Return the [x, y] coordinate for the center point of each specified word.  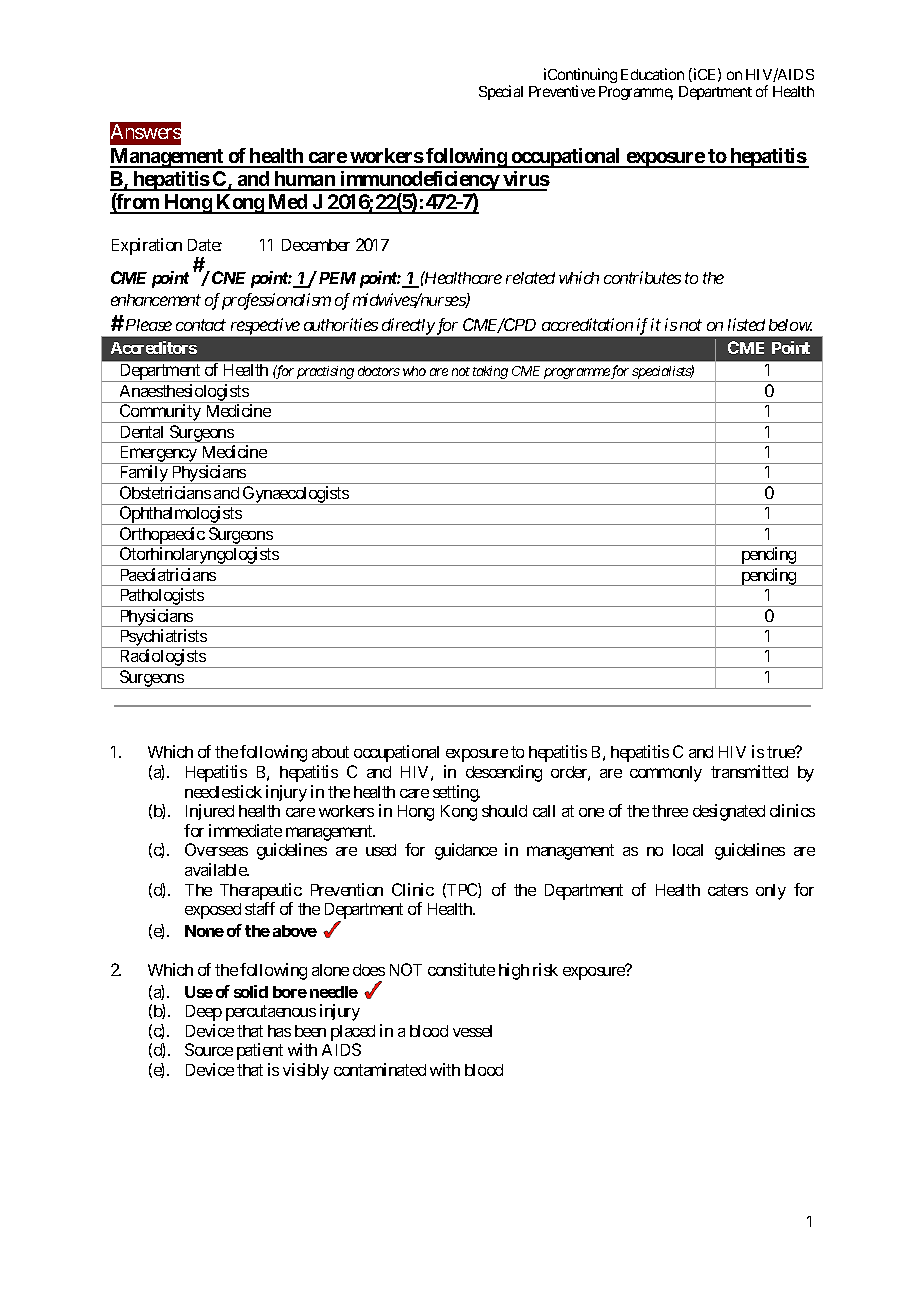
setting [456, 793]
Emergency [158, 455]
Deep [204, 1013]
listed [746, 324]
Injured [210, 812]
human [305, 180]
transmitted [749, 771]
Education [652, 74]
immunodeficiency [419, 181]
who [414, 371]
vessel [472, 1031]
